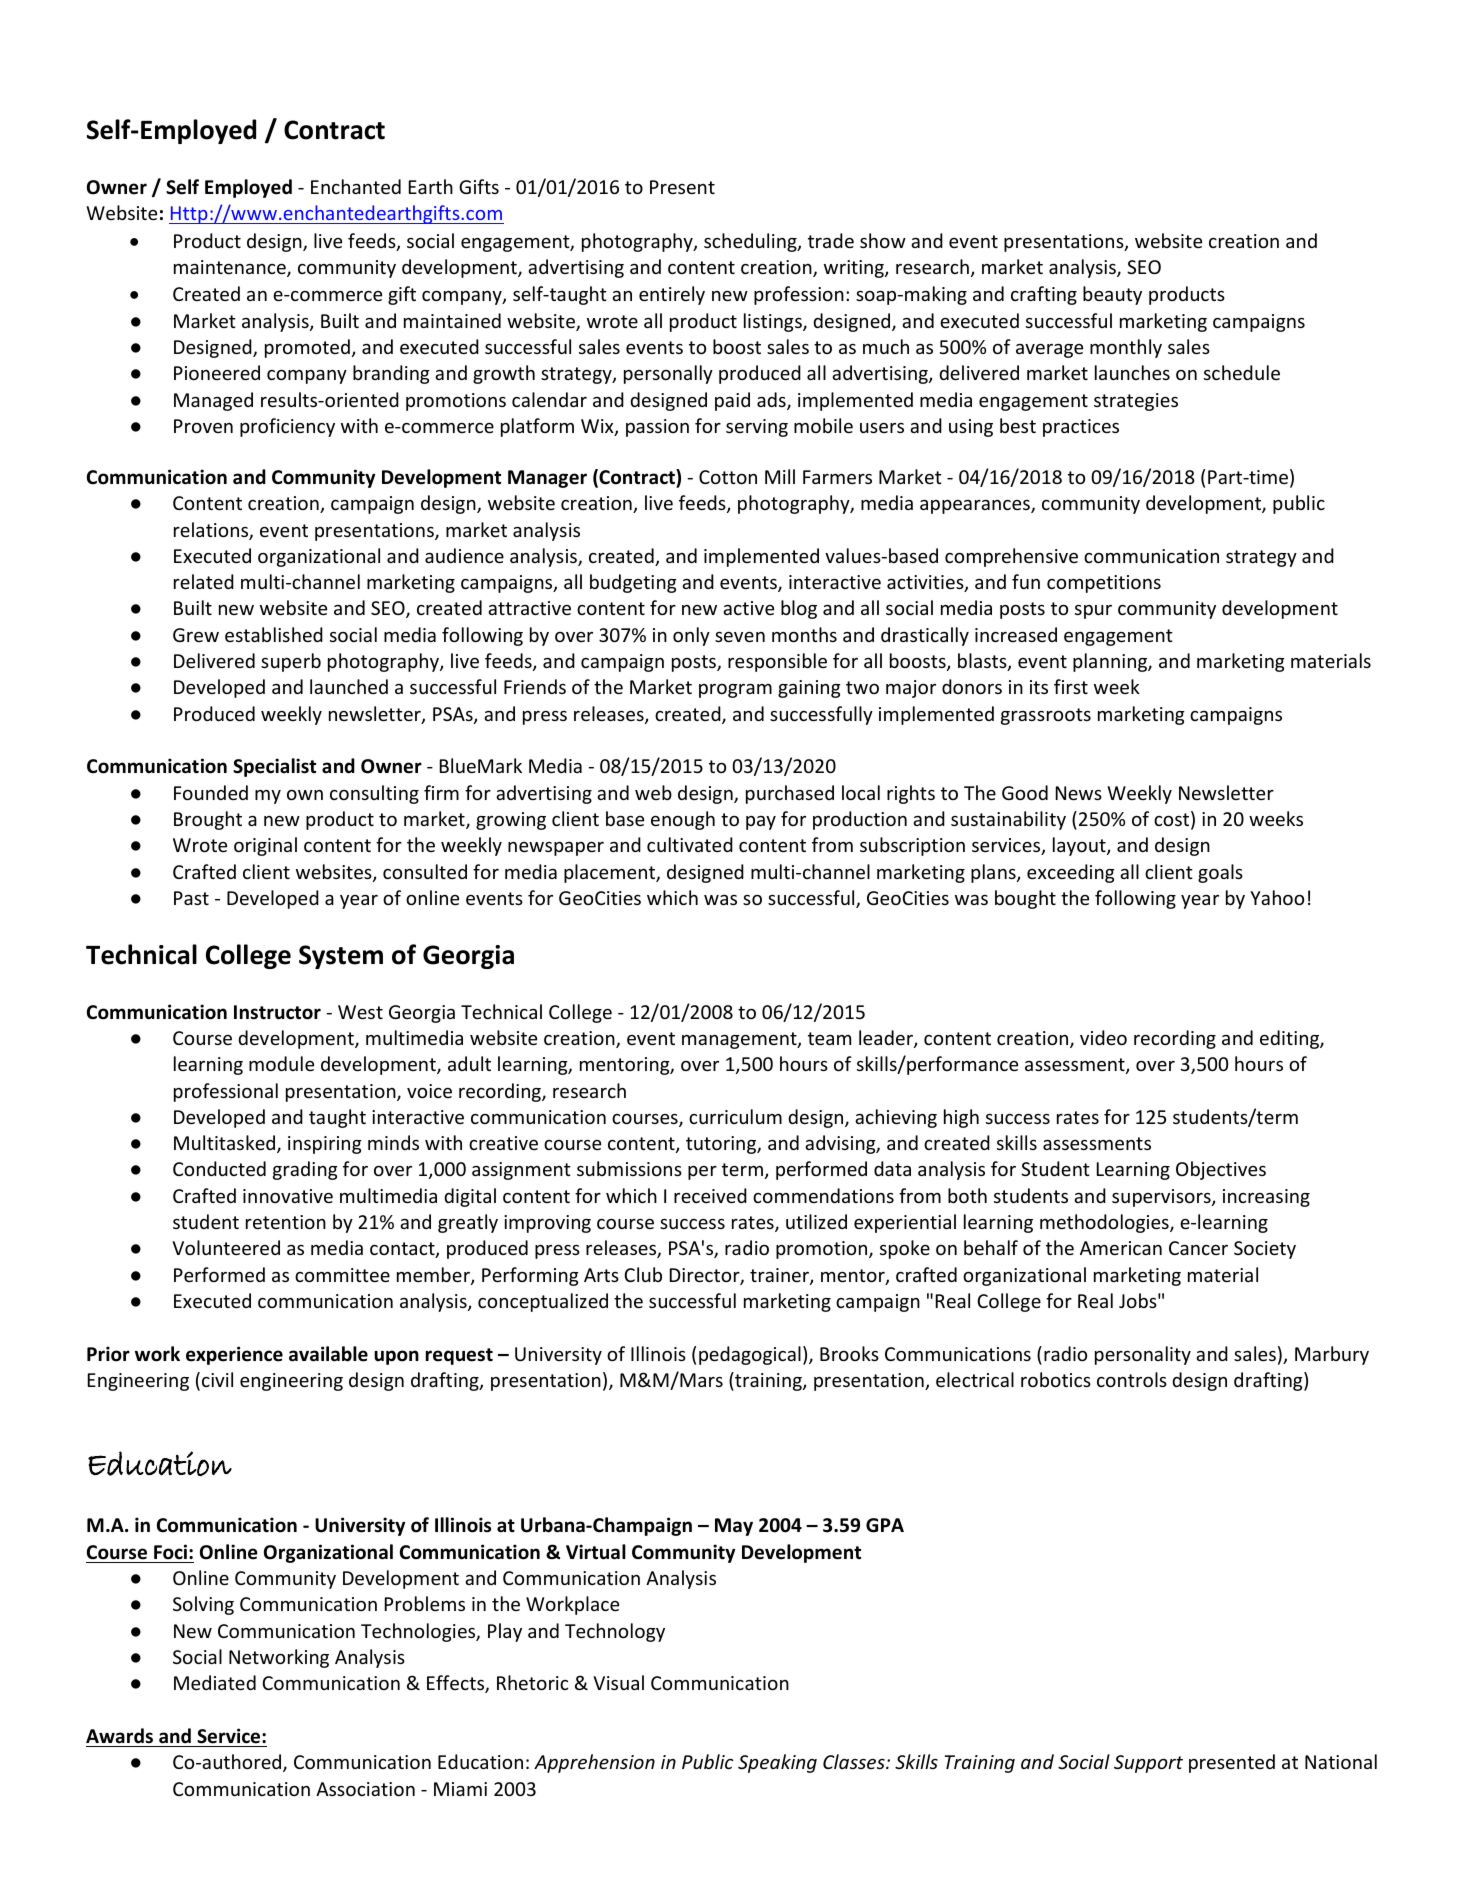 Image resolution: width=1465 pixels, height=1896 pixels. I want to click on goals, so click(1220, 873).
